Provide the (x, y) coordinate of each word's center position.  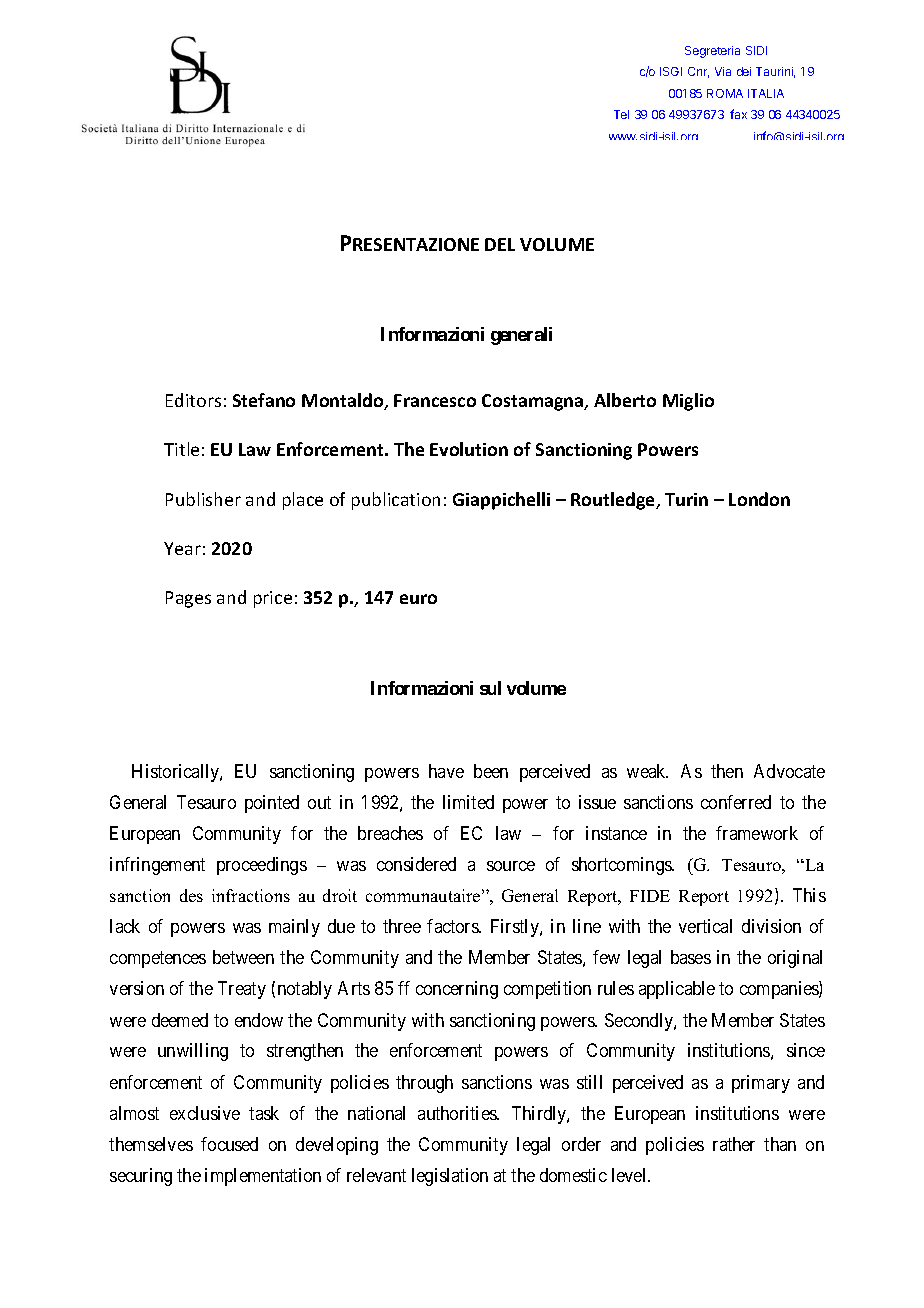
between (243, 957)
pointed (272, 804)
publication (396, 501)
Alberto (625, 400)
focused (229, 1144)
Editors (193, 400)
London (759, 499)
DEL (500, 244)
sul (490, 688)
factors (453, 926)
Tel (621, 114)
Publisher (203, 499)
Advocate (789, 771)
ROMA (725, 93)
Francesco (435, 400)
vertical (705, 926)
